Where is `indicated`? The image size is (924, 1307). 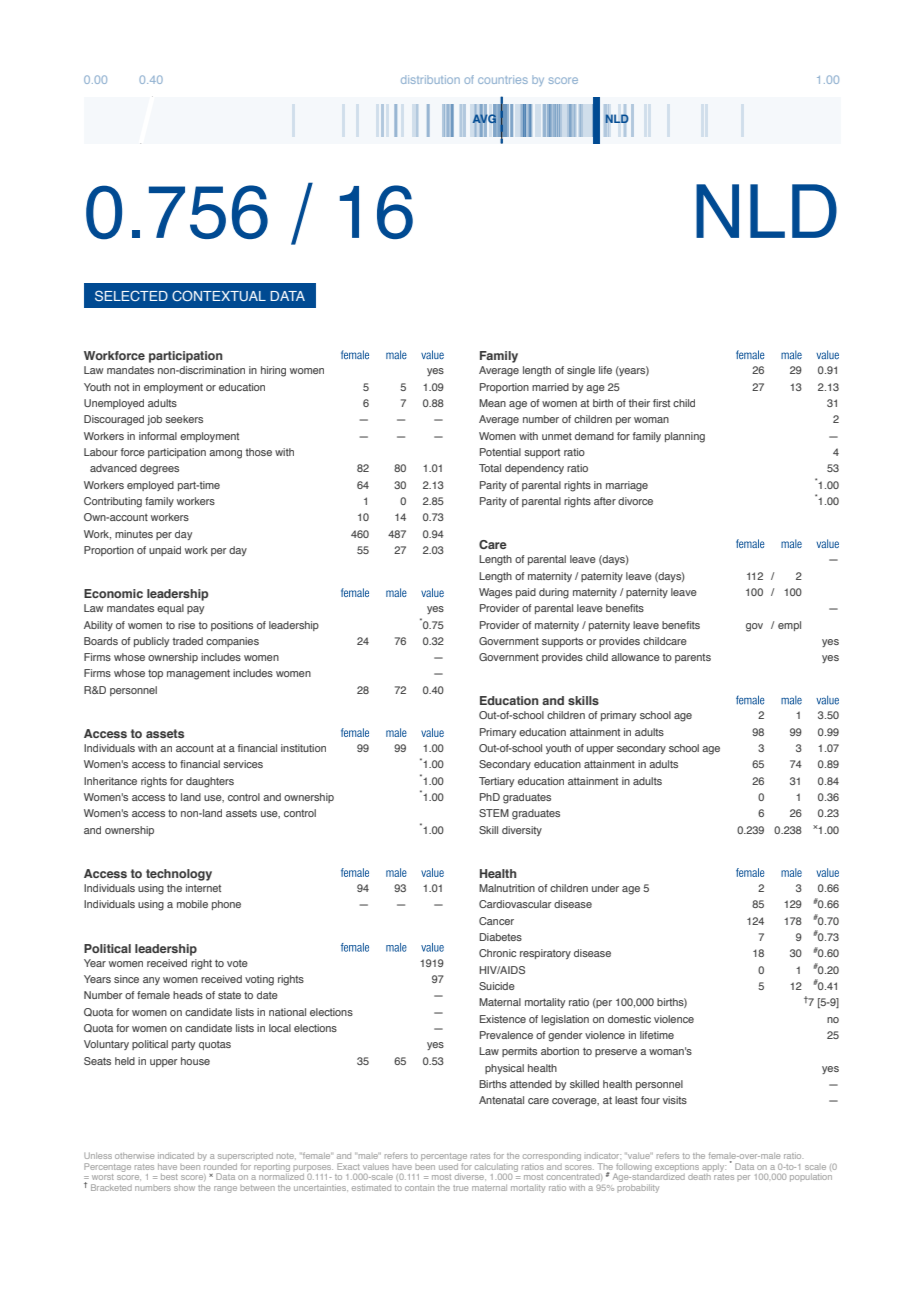
indicated is located at coordinates (176, 1156).
